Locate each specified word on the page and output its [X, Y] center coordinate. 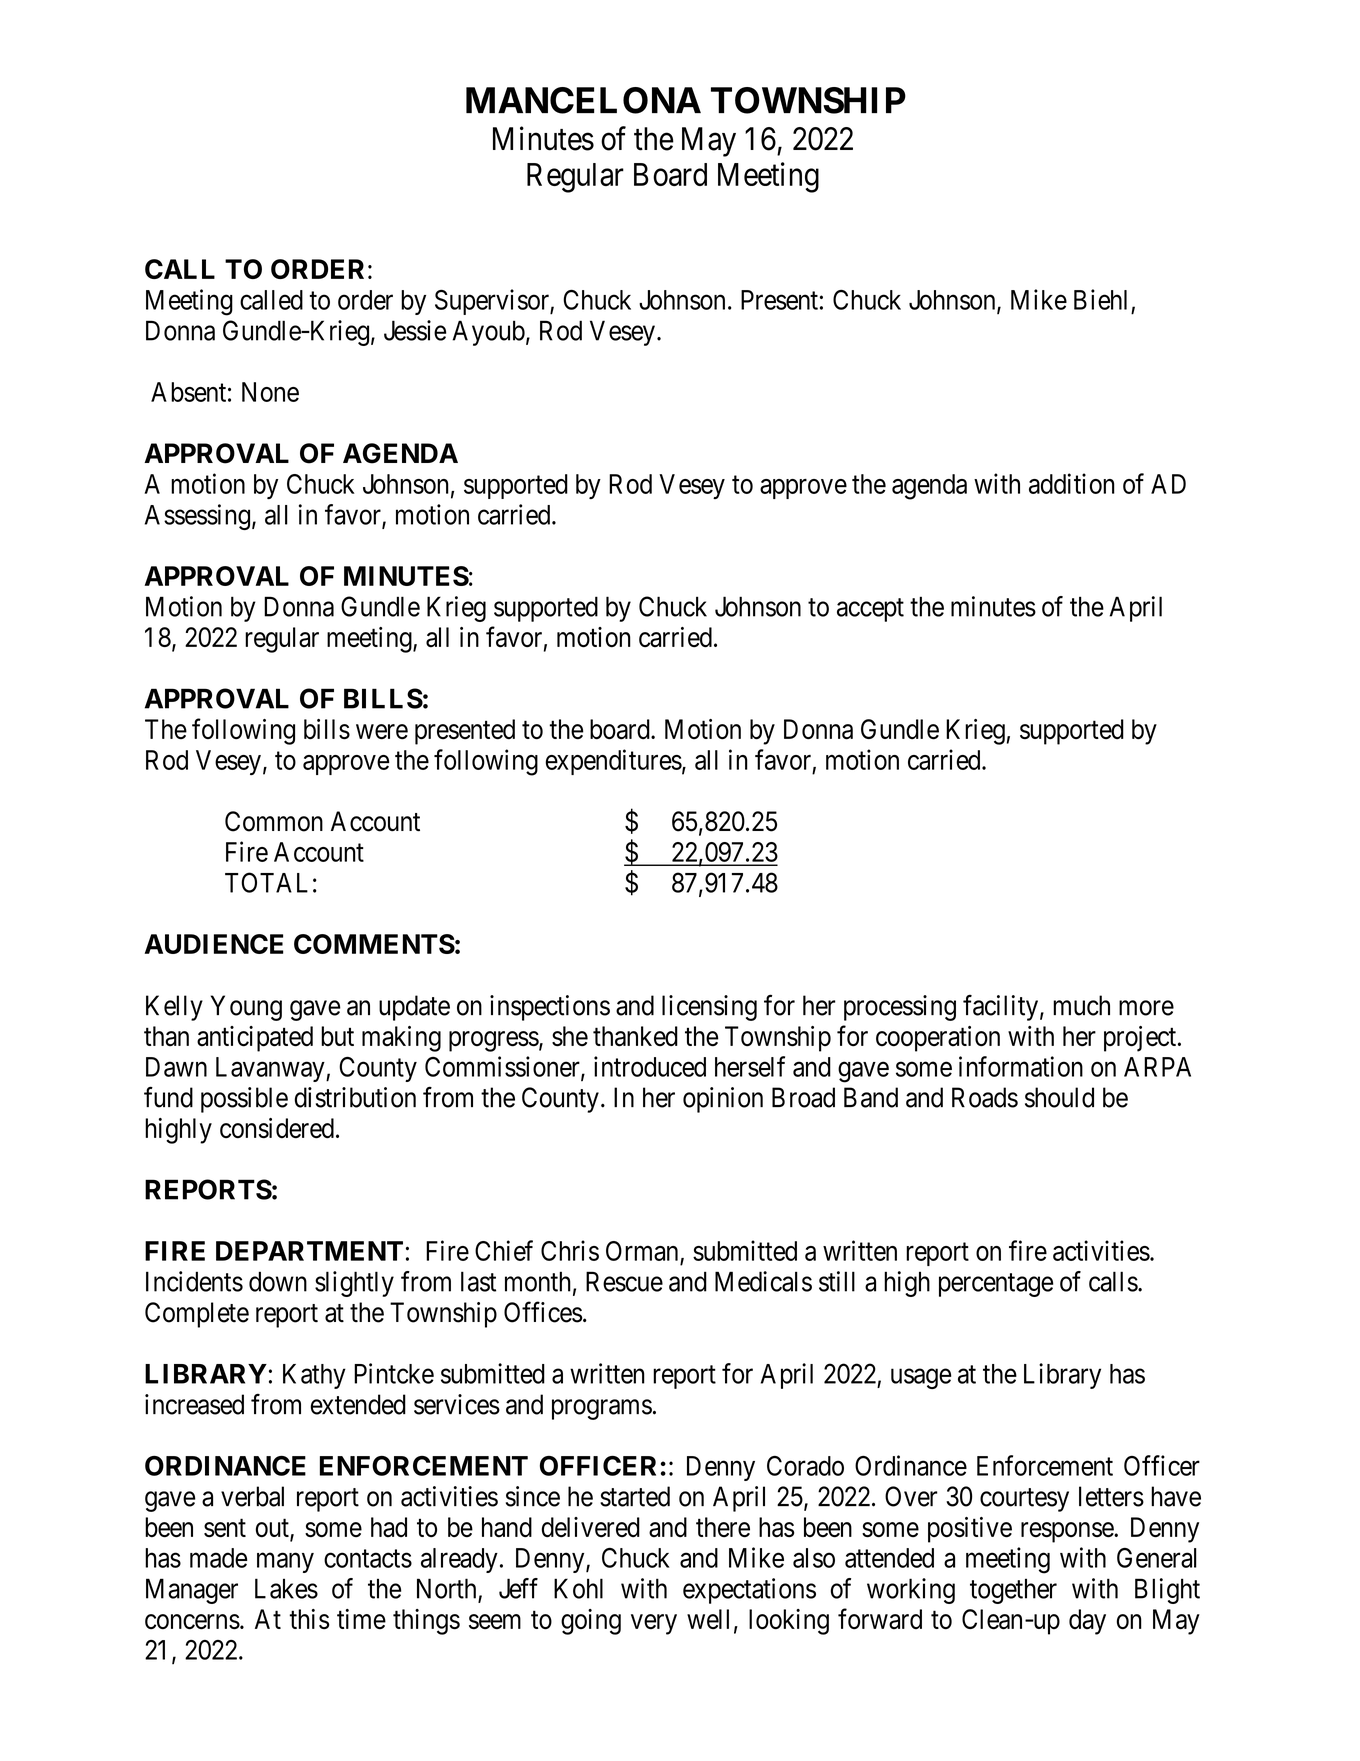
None [270, 392]
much [1081, 1005]
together [1013, 1591]
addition [1072, 483]
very [654, 1624]
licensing [709, 1008]
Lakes [286, 1588]
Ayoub [488, 333]
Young [246, 1008]
